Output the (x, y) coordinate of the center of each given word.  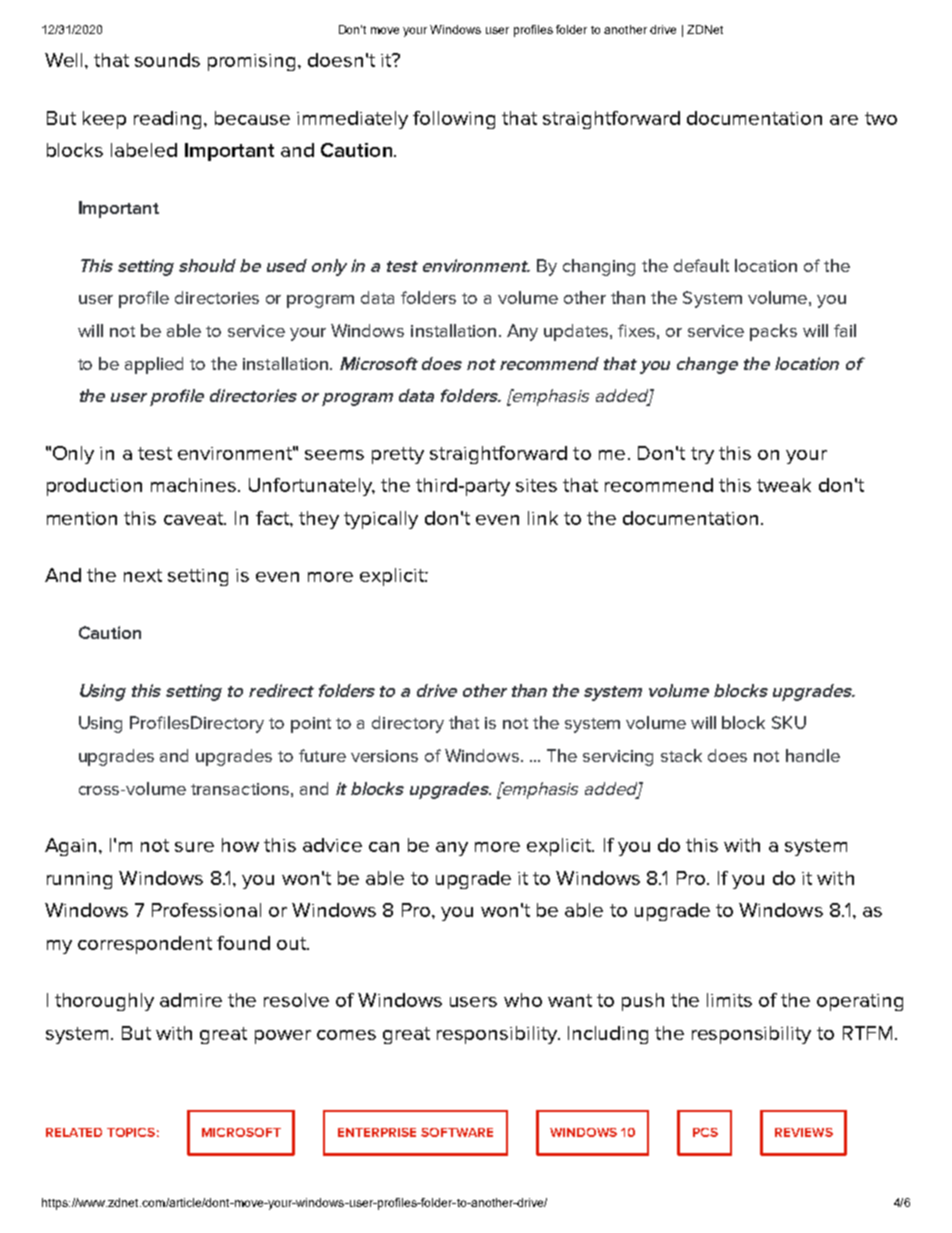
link (543, 518)
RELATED (74, 1132)
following (454, 120)
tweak (784, 485)
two (881, 118)
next (143, 575)
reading (167, 120)
